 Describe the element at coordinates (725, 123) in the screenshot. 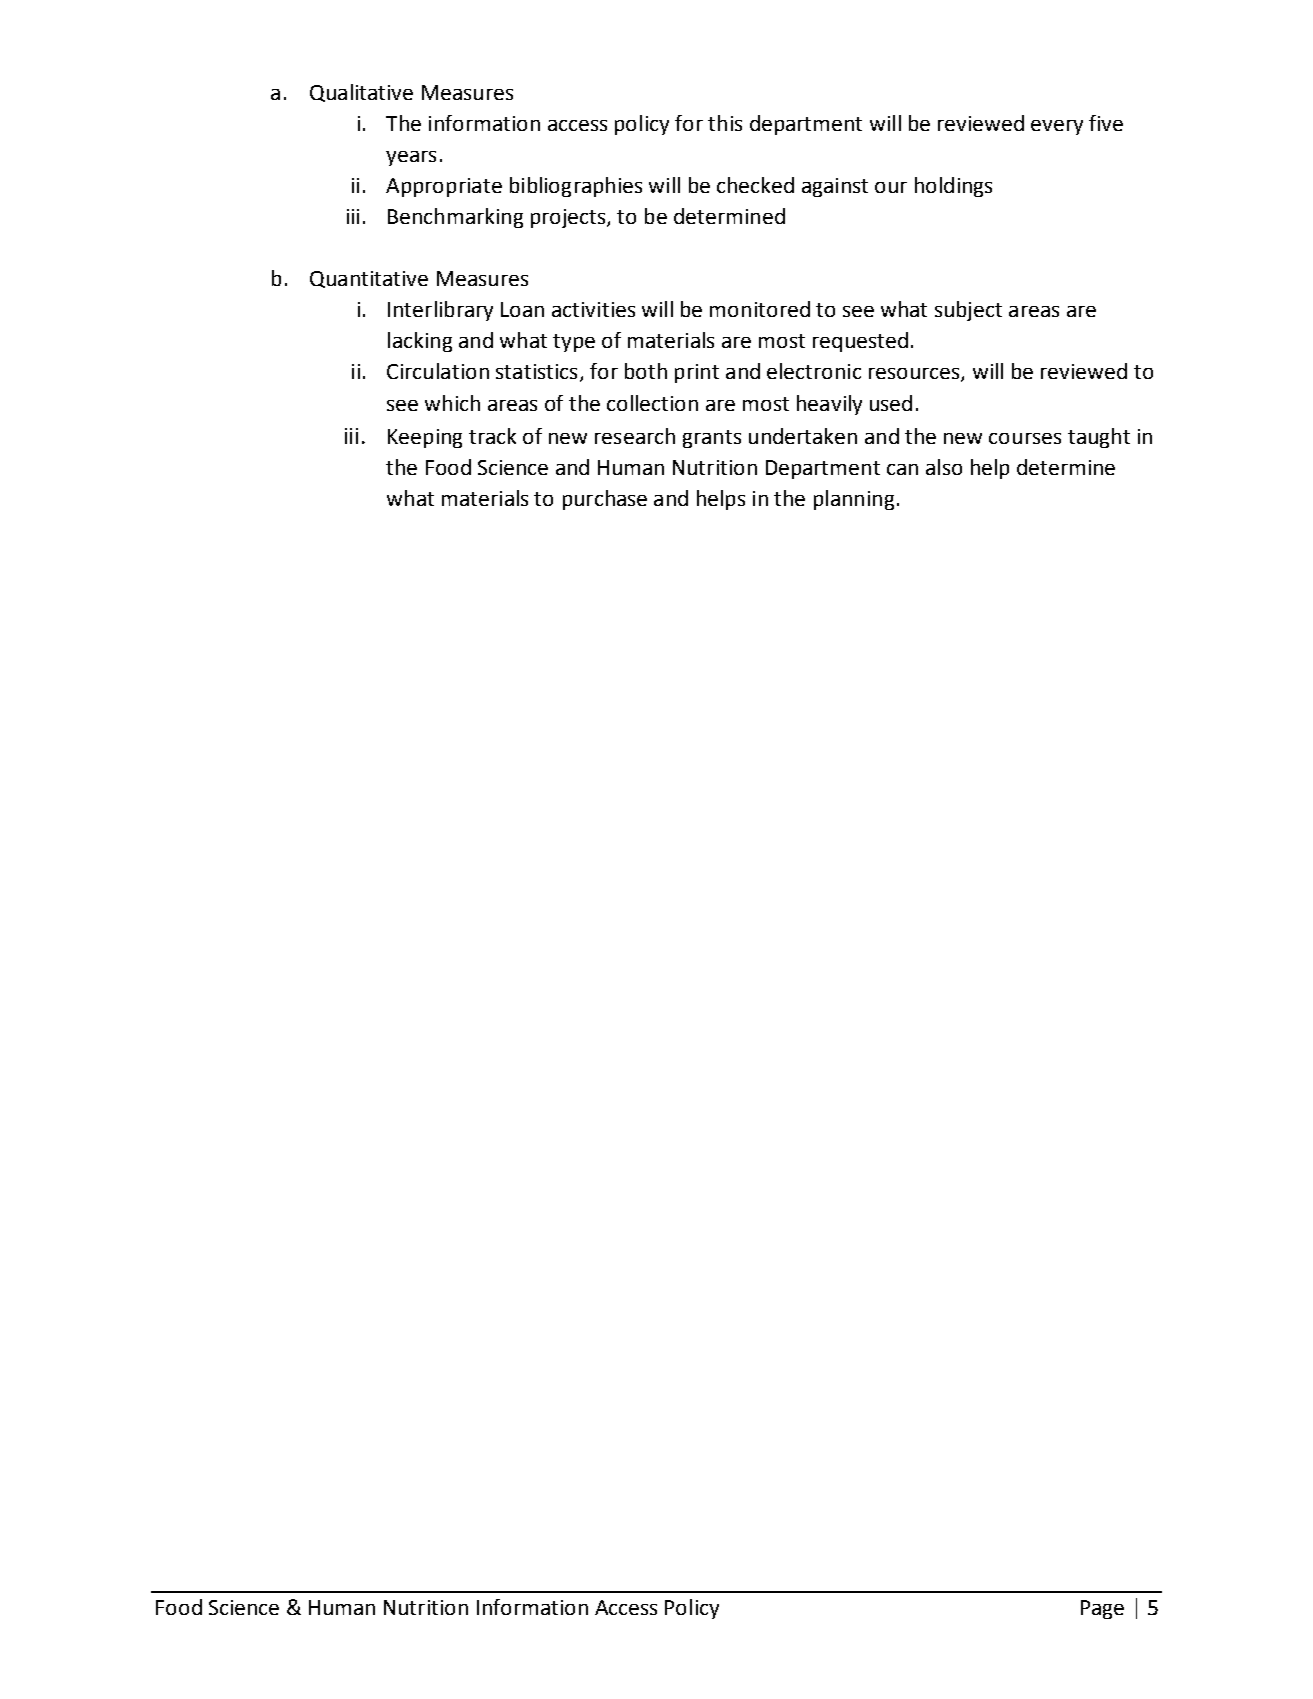

I see `this` at that location.
